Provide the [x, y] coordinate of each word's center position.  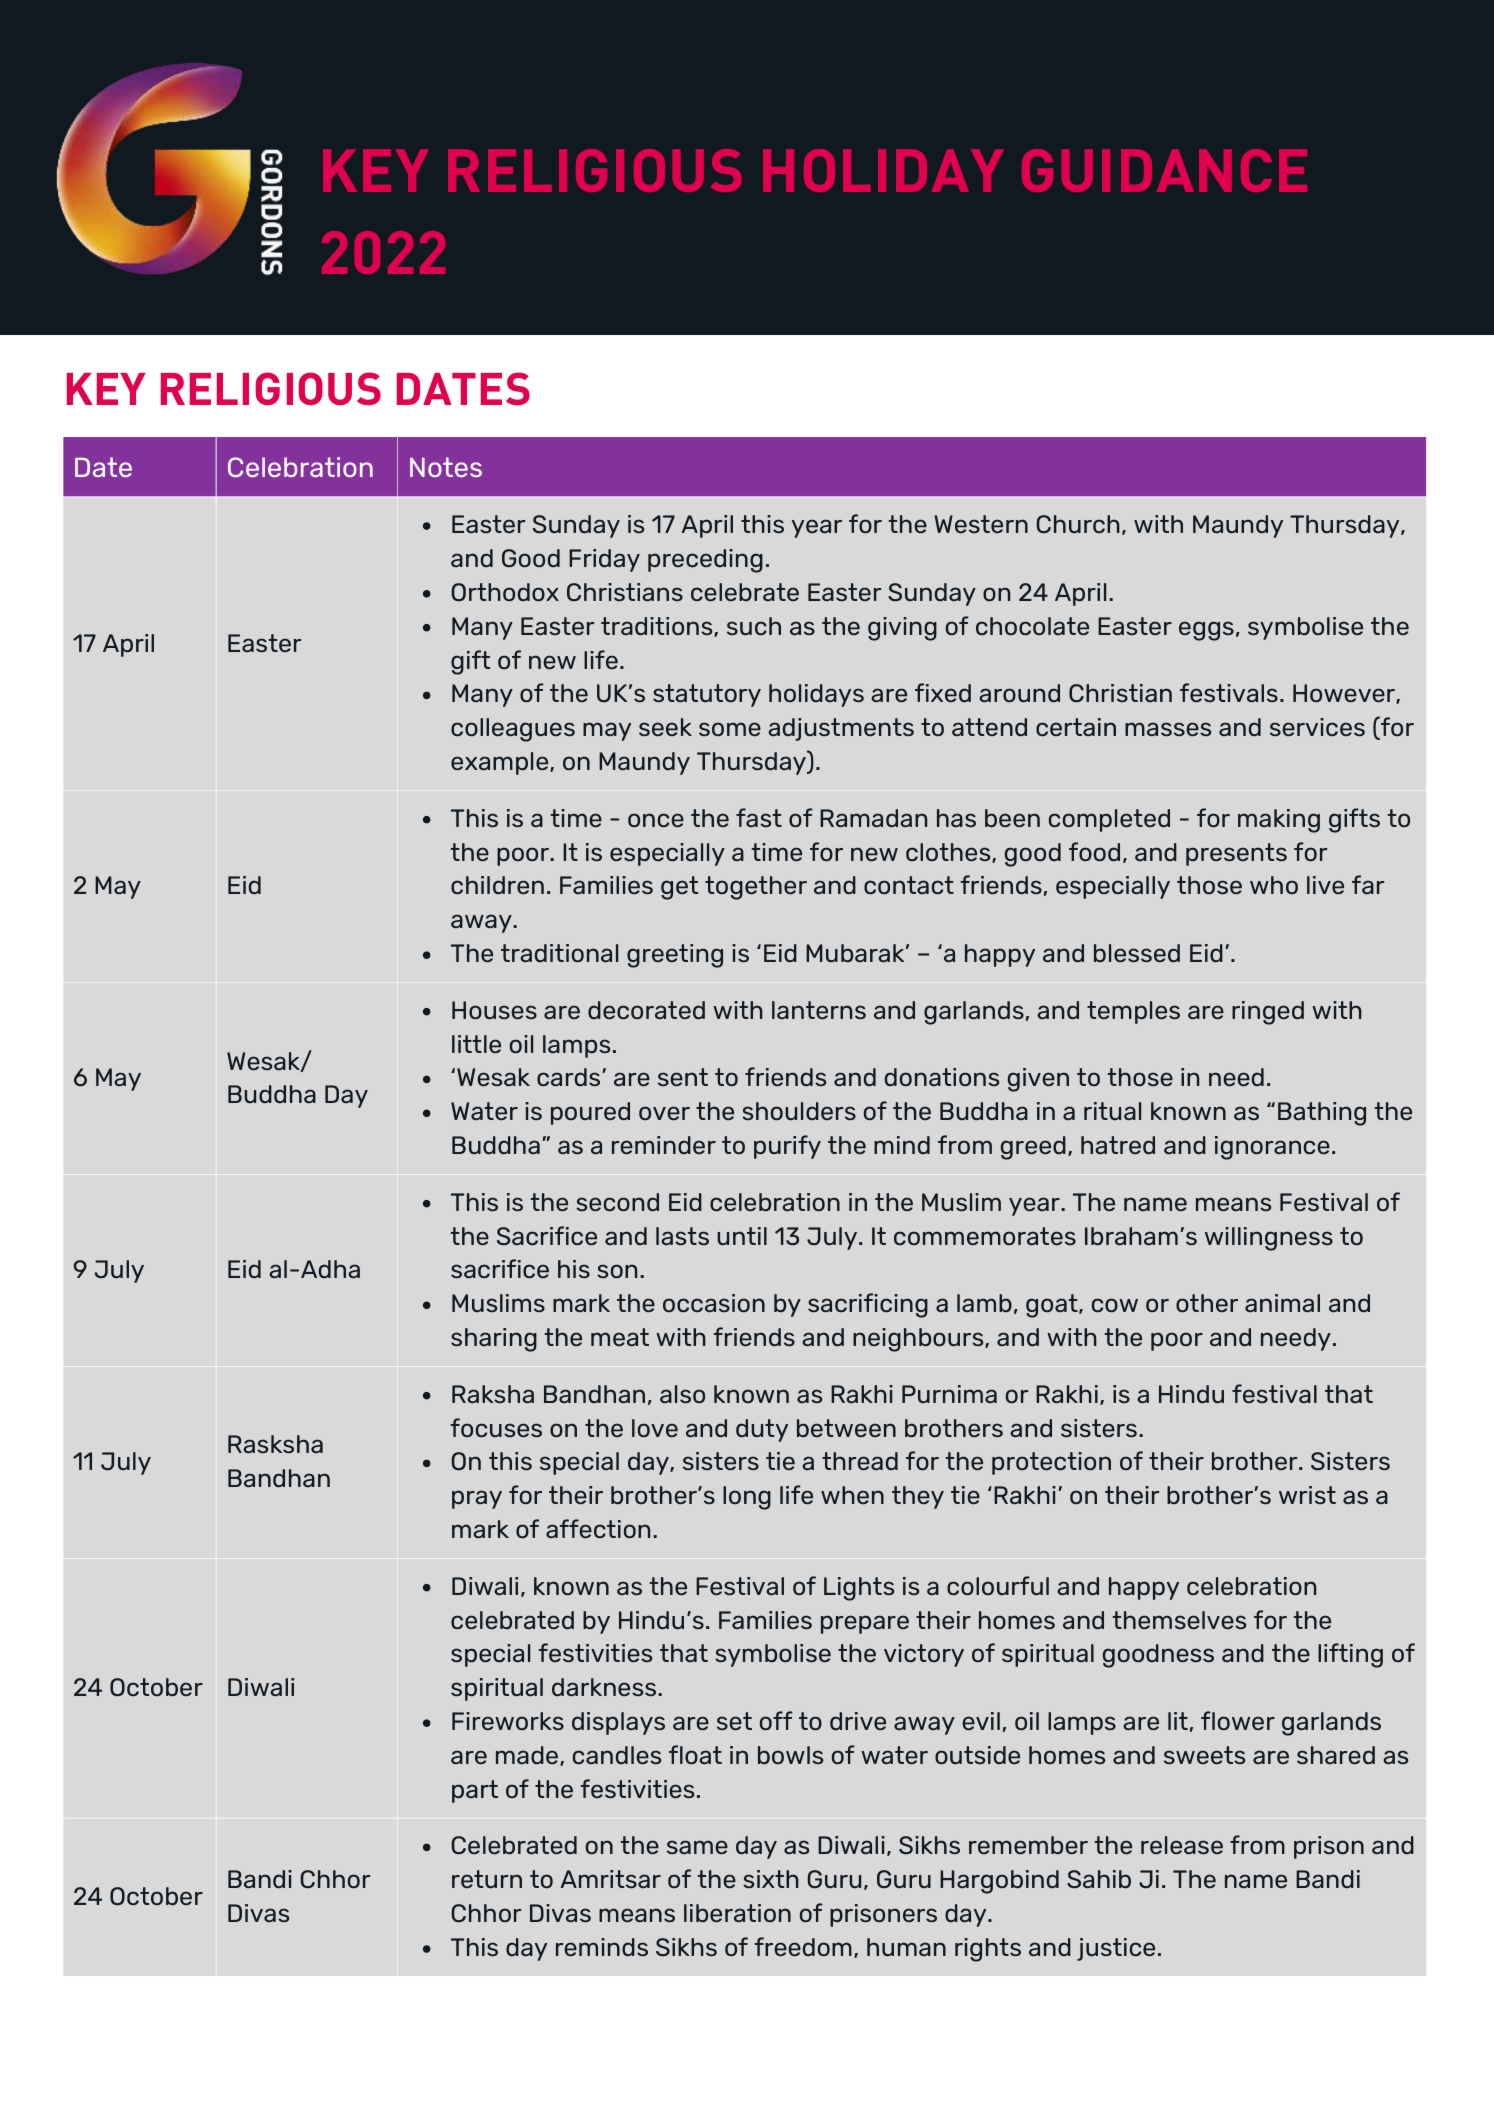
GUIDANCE [1164, 170]
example [501, 763]
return [487, 1879]
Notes [446, 467]
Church [1078, 524]
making [1279, 821]
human [906, 1947]
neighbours [919, 1340]
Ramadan [873, 818]
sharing [494, 1340]
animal [1282, 1303]
